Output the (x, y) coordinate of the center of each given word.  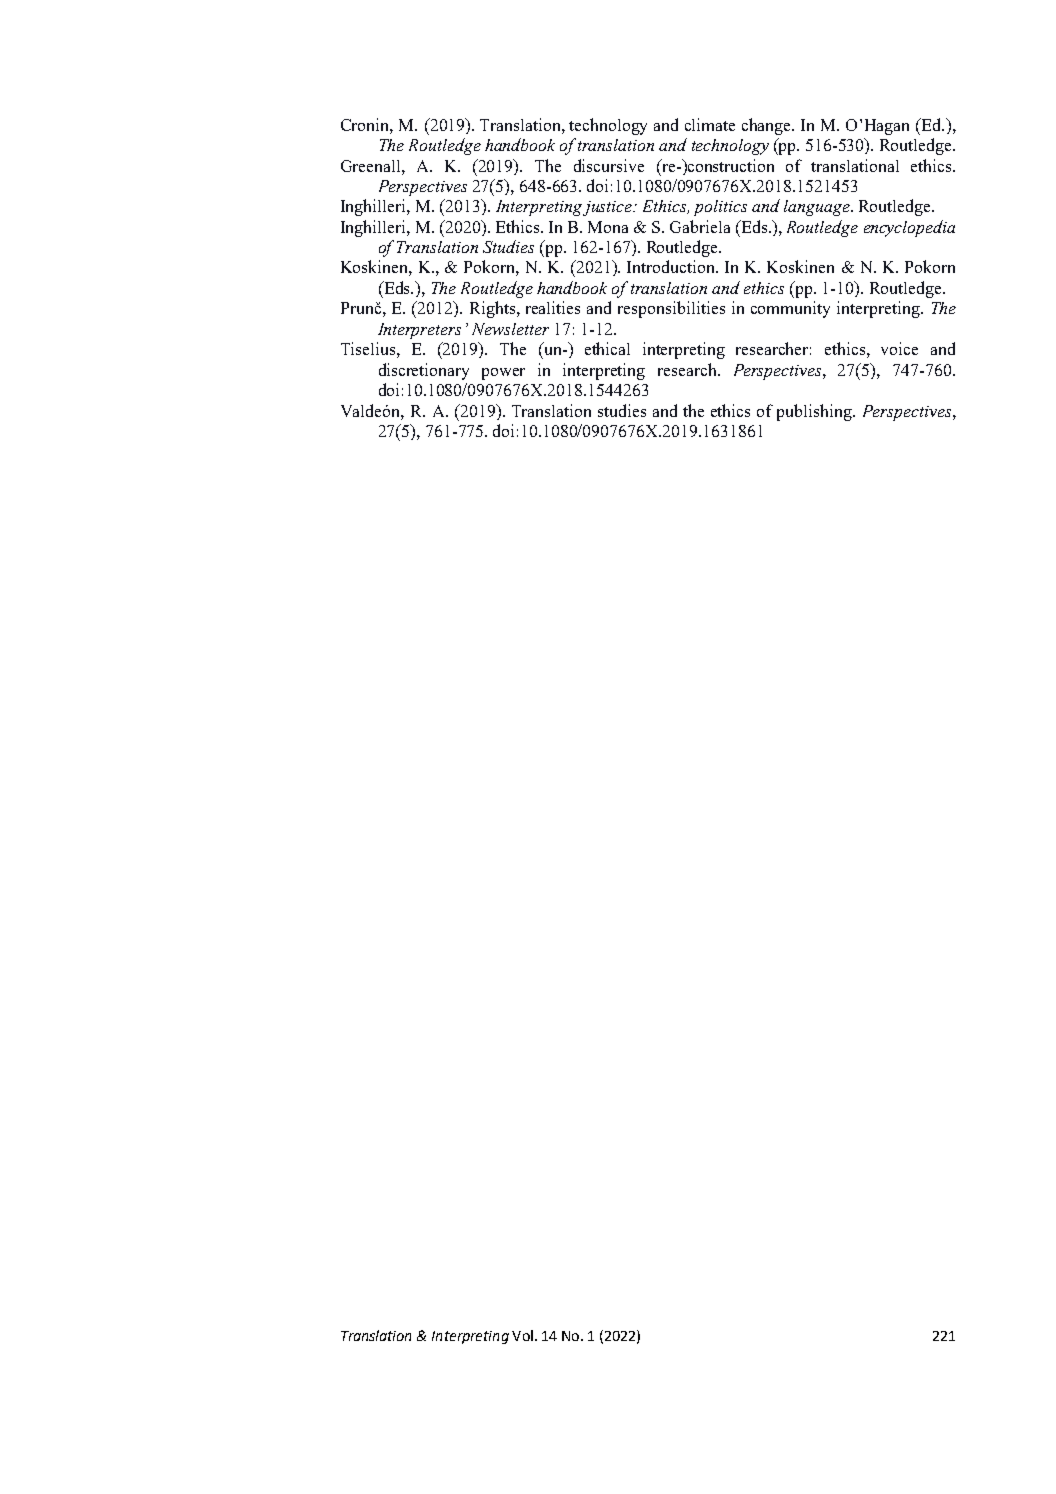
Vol (522, 1335)
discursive (609, 165)
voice (899, 348)
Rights (494, 309)
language (818, 208)
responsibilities (671, 309)
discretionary (424, 371)
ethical (607, 348)
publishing (816, 412)
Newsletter (510, 329)
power (503, 374)
